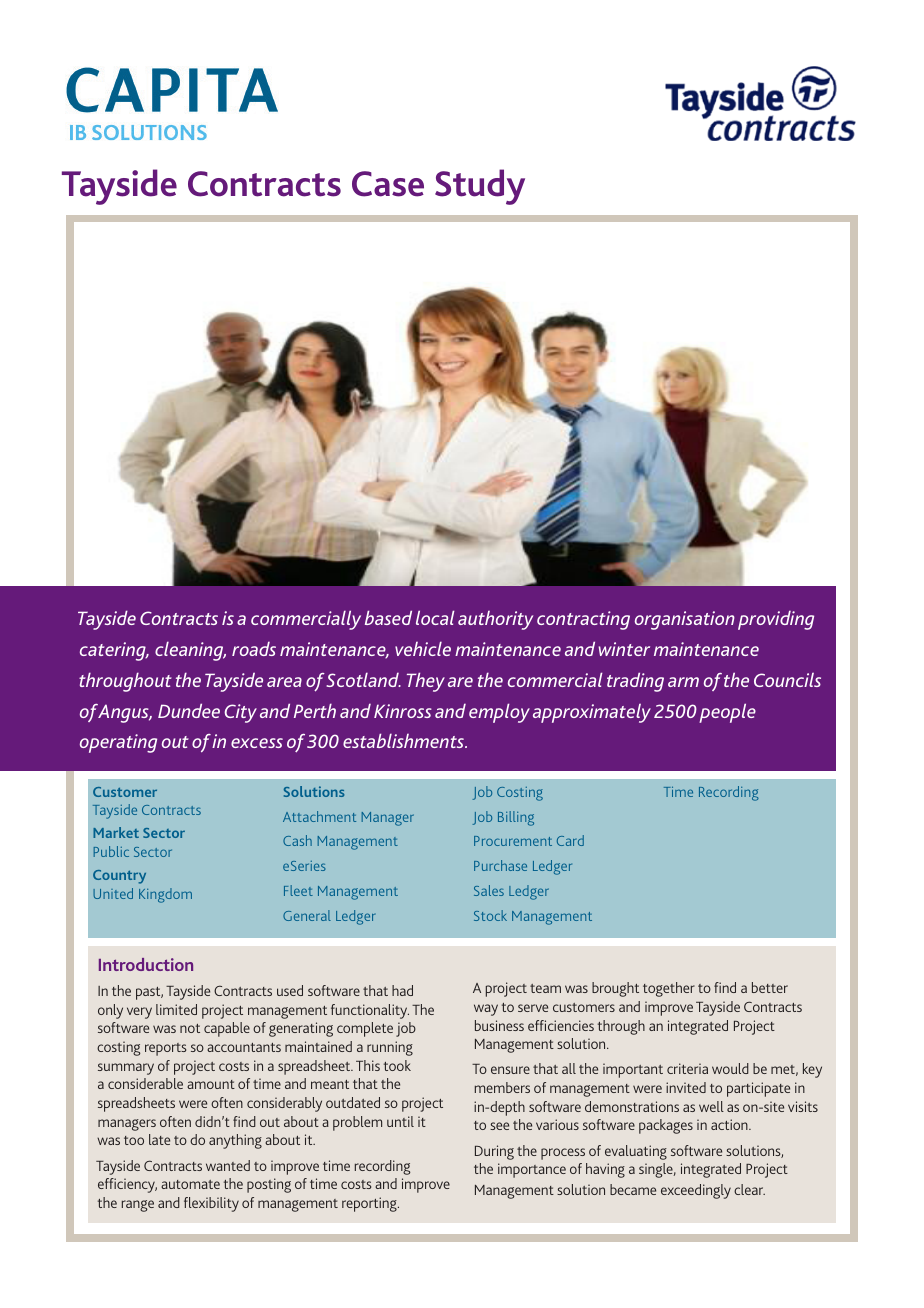 The height and width of the screenshot is (1308, 924). Describe the element at coordinates (749, 1189) in the screenshot. I see `clear` at that location.
